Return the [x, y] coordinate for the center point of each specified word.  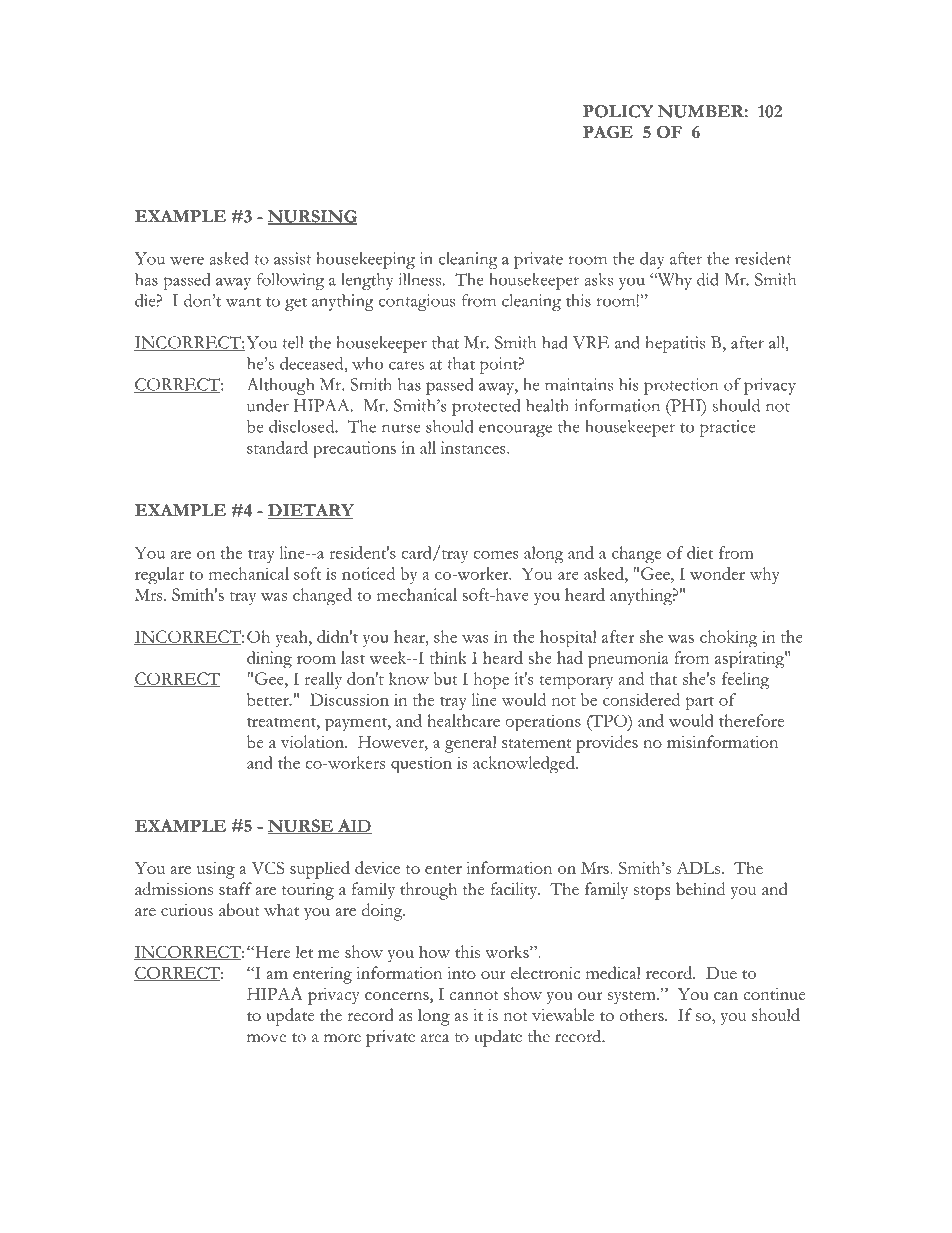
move [266, 1038]
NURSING [312, 217]
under [268, 405]
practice [727, 428]
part [700, 704]
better [269, 699]
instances [474, 447]
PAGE [608, 132]
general [471, 744]
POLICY [618, 111]
